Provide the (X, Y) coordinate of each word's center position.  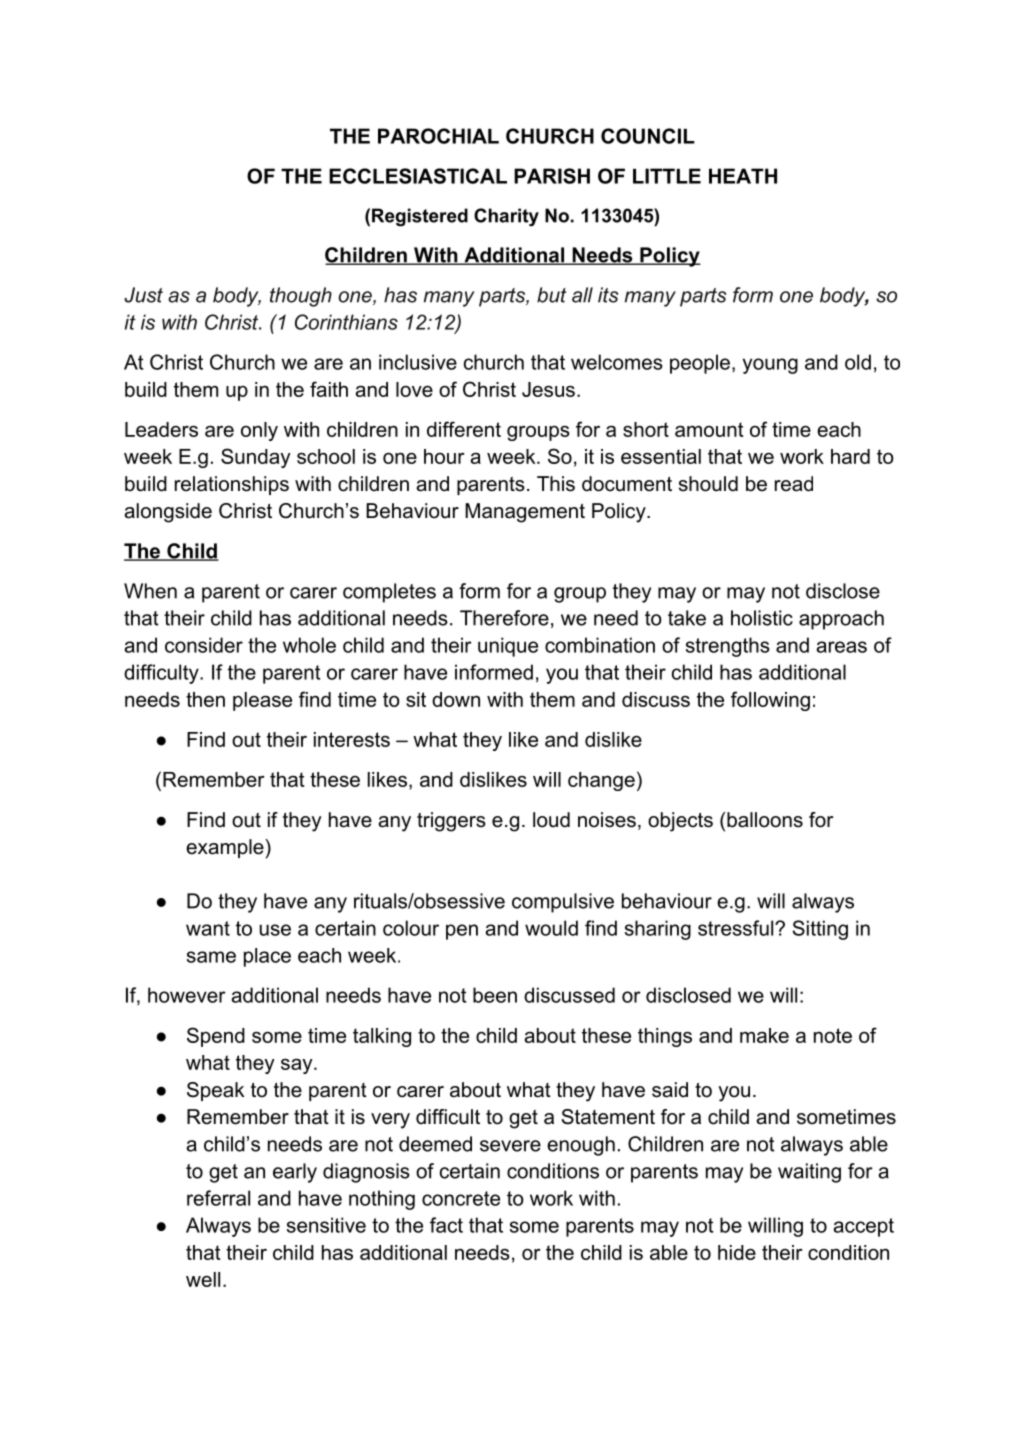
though (301, 297)
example (226, 848)
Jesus (548, 389)
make (764, 1035)
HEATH (743, 176)
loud (551, 820)
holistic (762, 618)
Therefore (504, 618)
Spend (216, 1037)
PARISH (552, 176)
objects (680, 822)
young (770, 366)
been (495, 995)
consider (204, 645)
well (203, 1279)
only (259, 431)
